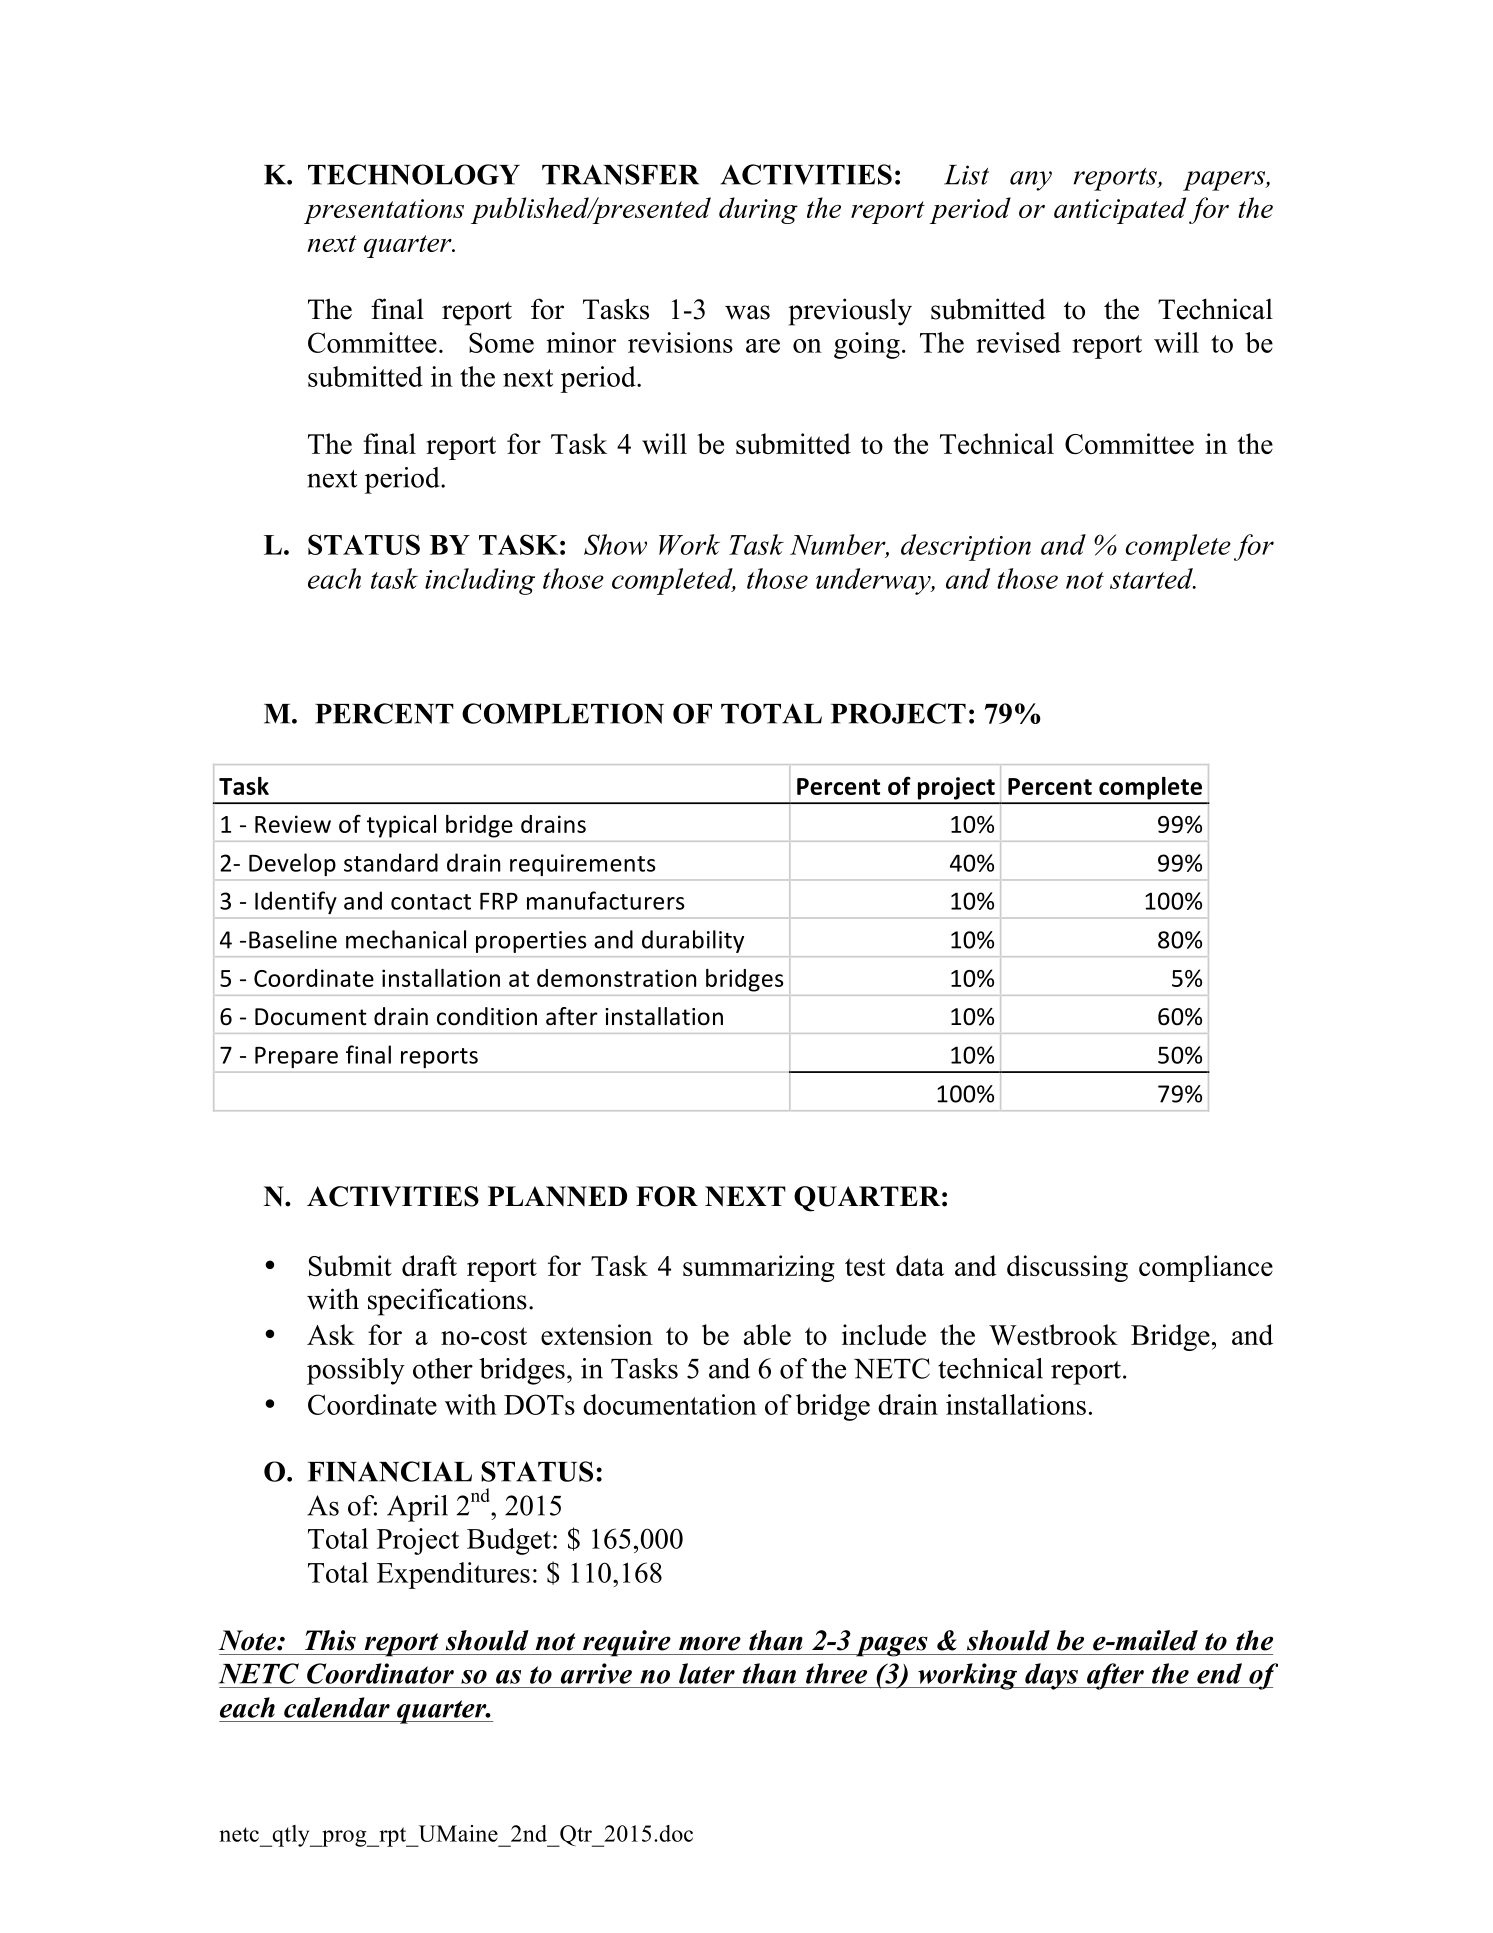 The width and height of the screenshot is (1493, 1933). Describe the element at coordinates (557, 1196) in the screenshot. I see `PLANNED` at that location.
